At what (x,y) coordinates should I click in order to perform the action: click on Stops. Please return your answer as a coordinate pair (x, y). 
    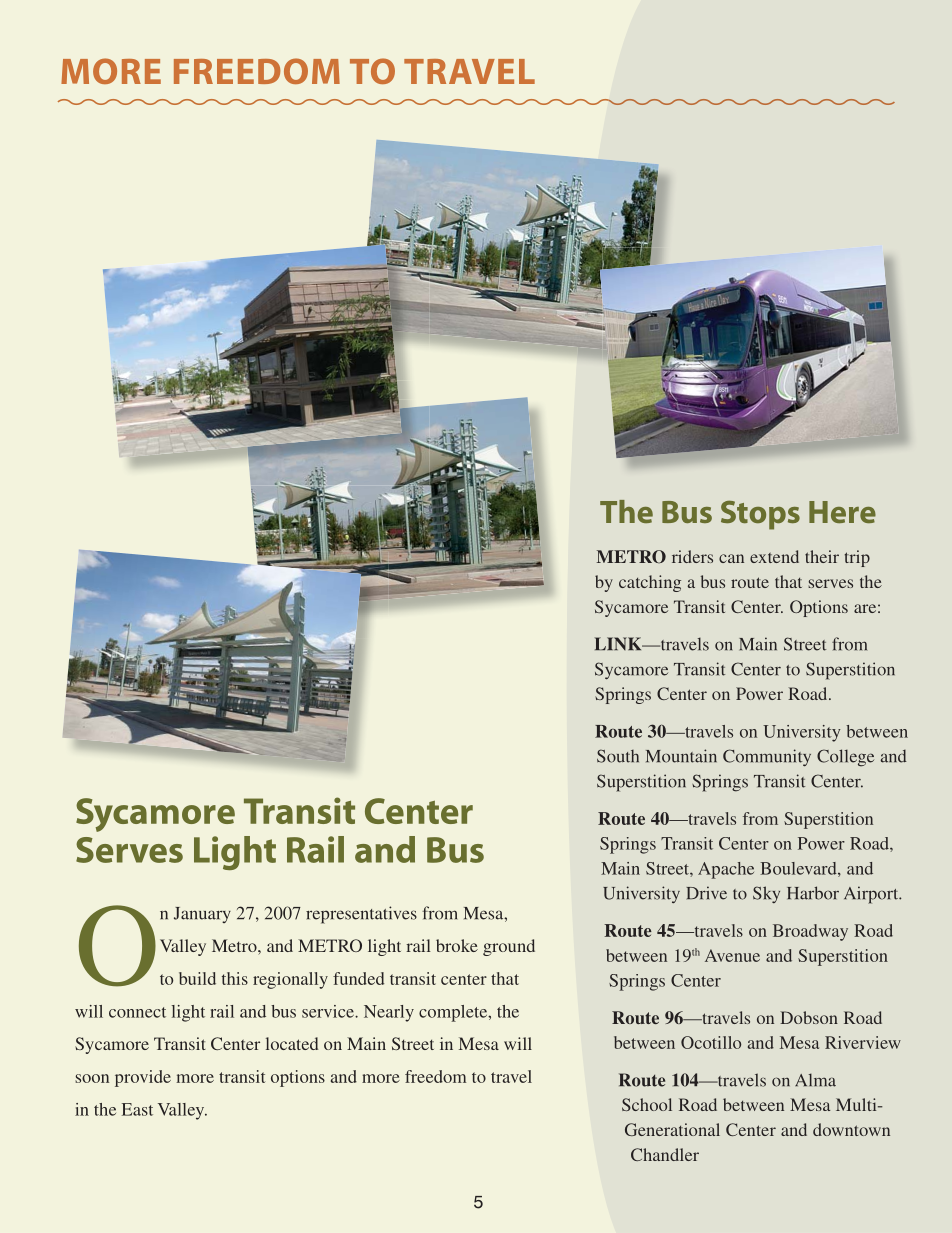
    Looking at the image, I should click on (760, 515).
